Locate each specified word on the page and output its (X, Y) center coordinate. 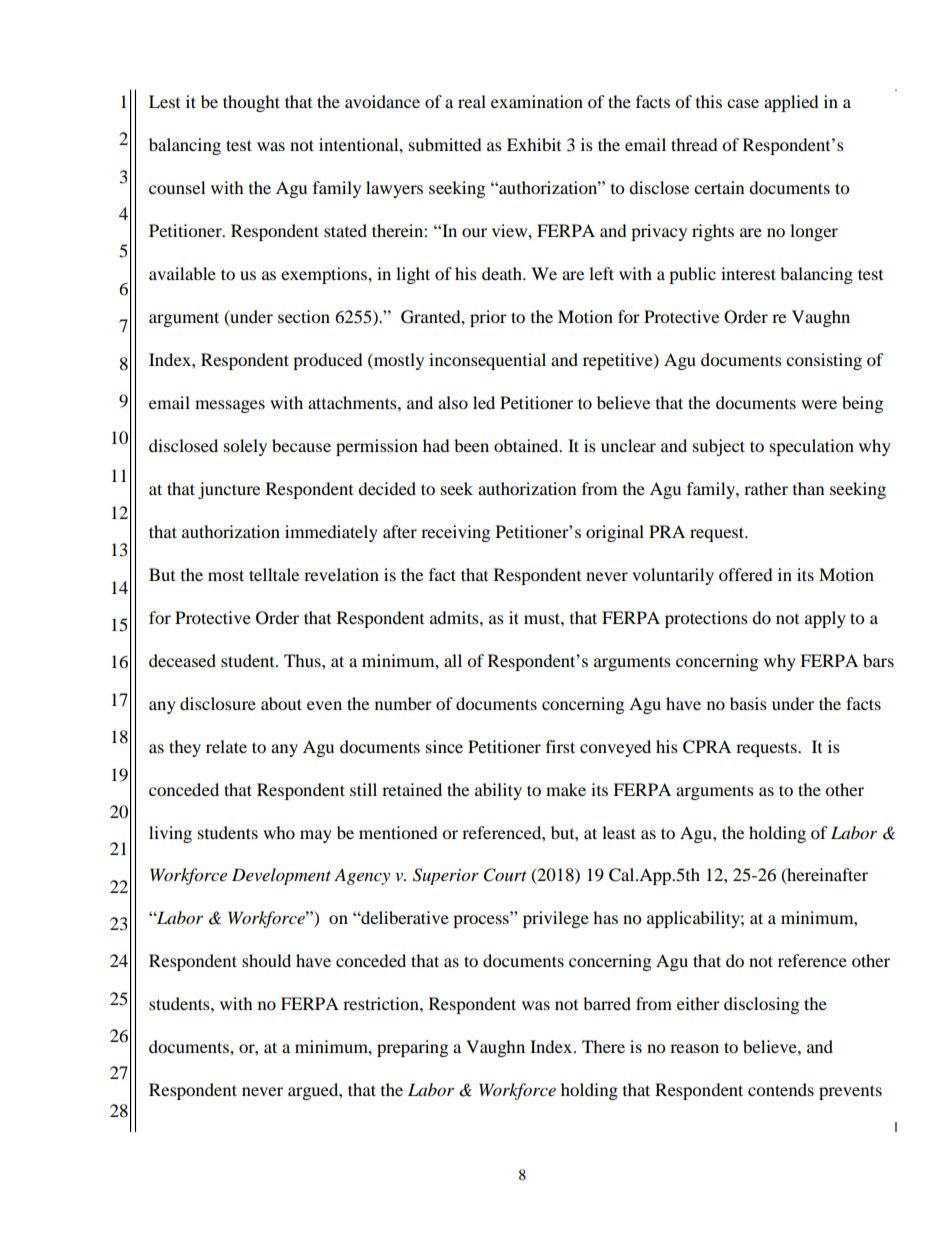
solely (245, 447)
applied (791, 103)
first (560, 746)
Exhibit (534, 144)
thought (251, 103)
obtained (527, 445)
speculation (812, 447)
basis (748, 703)
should (266, 960)
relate (226, 746)
